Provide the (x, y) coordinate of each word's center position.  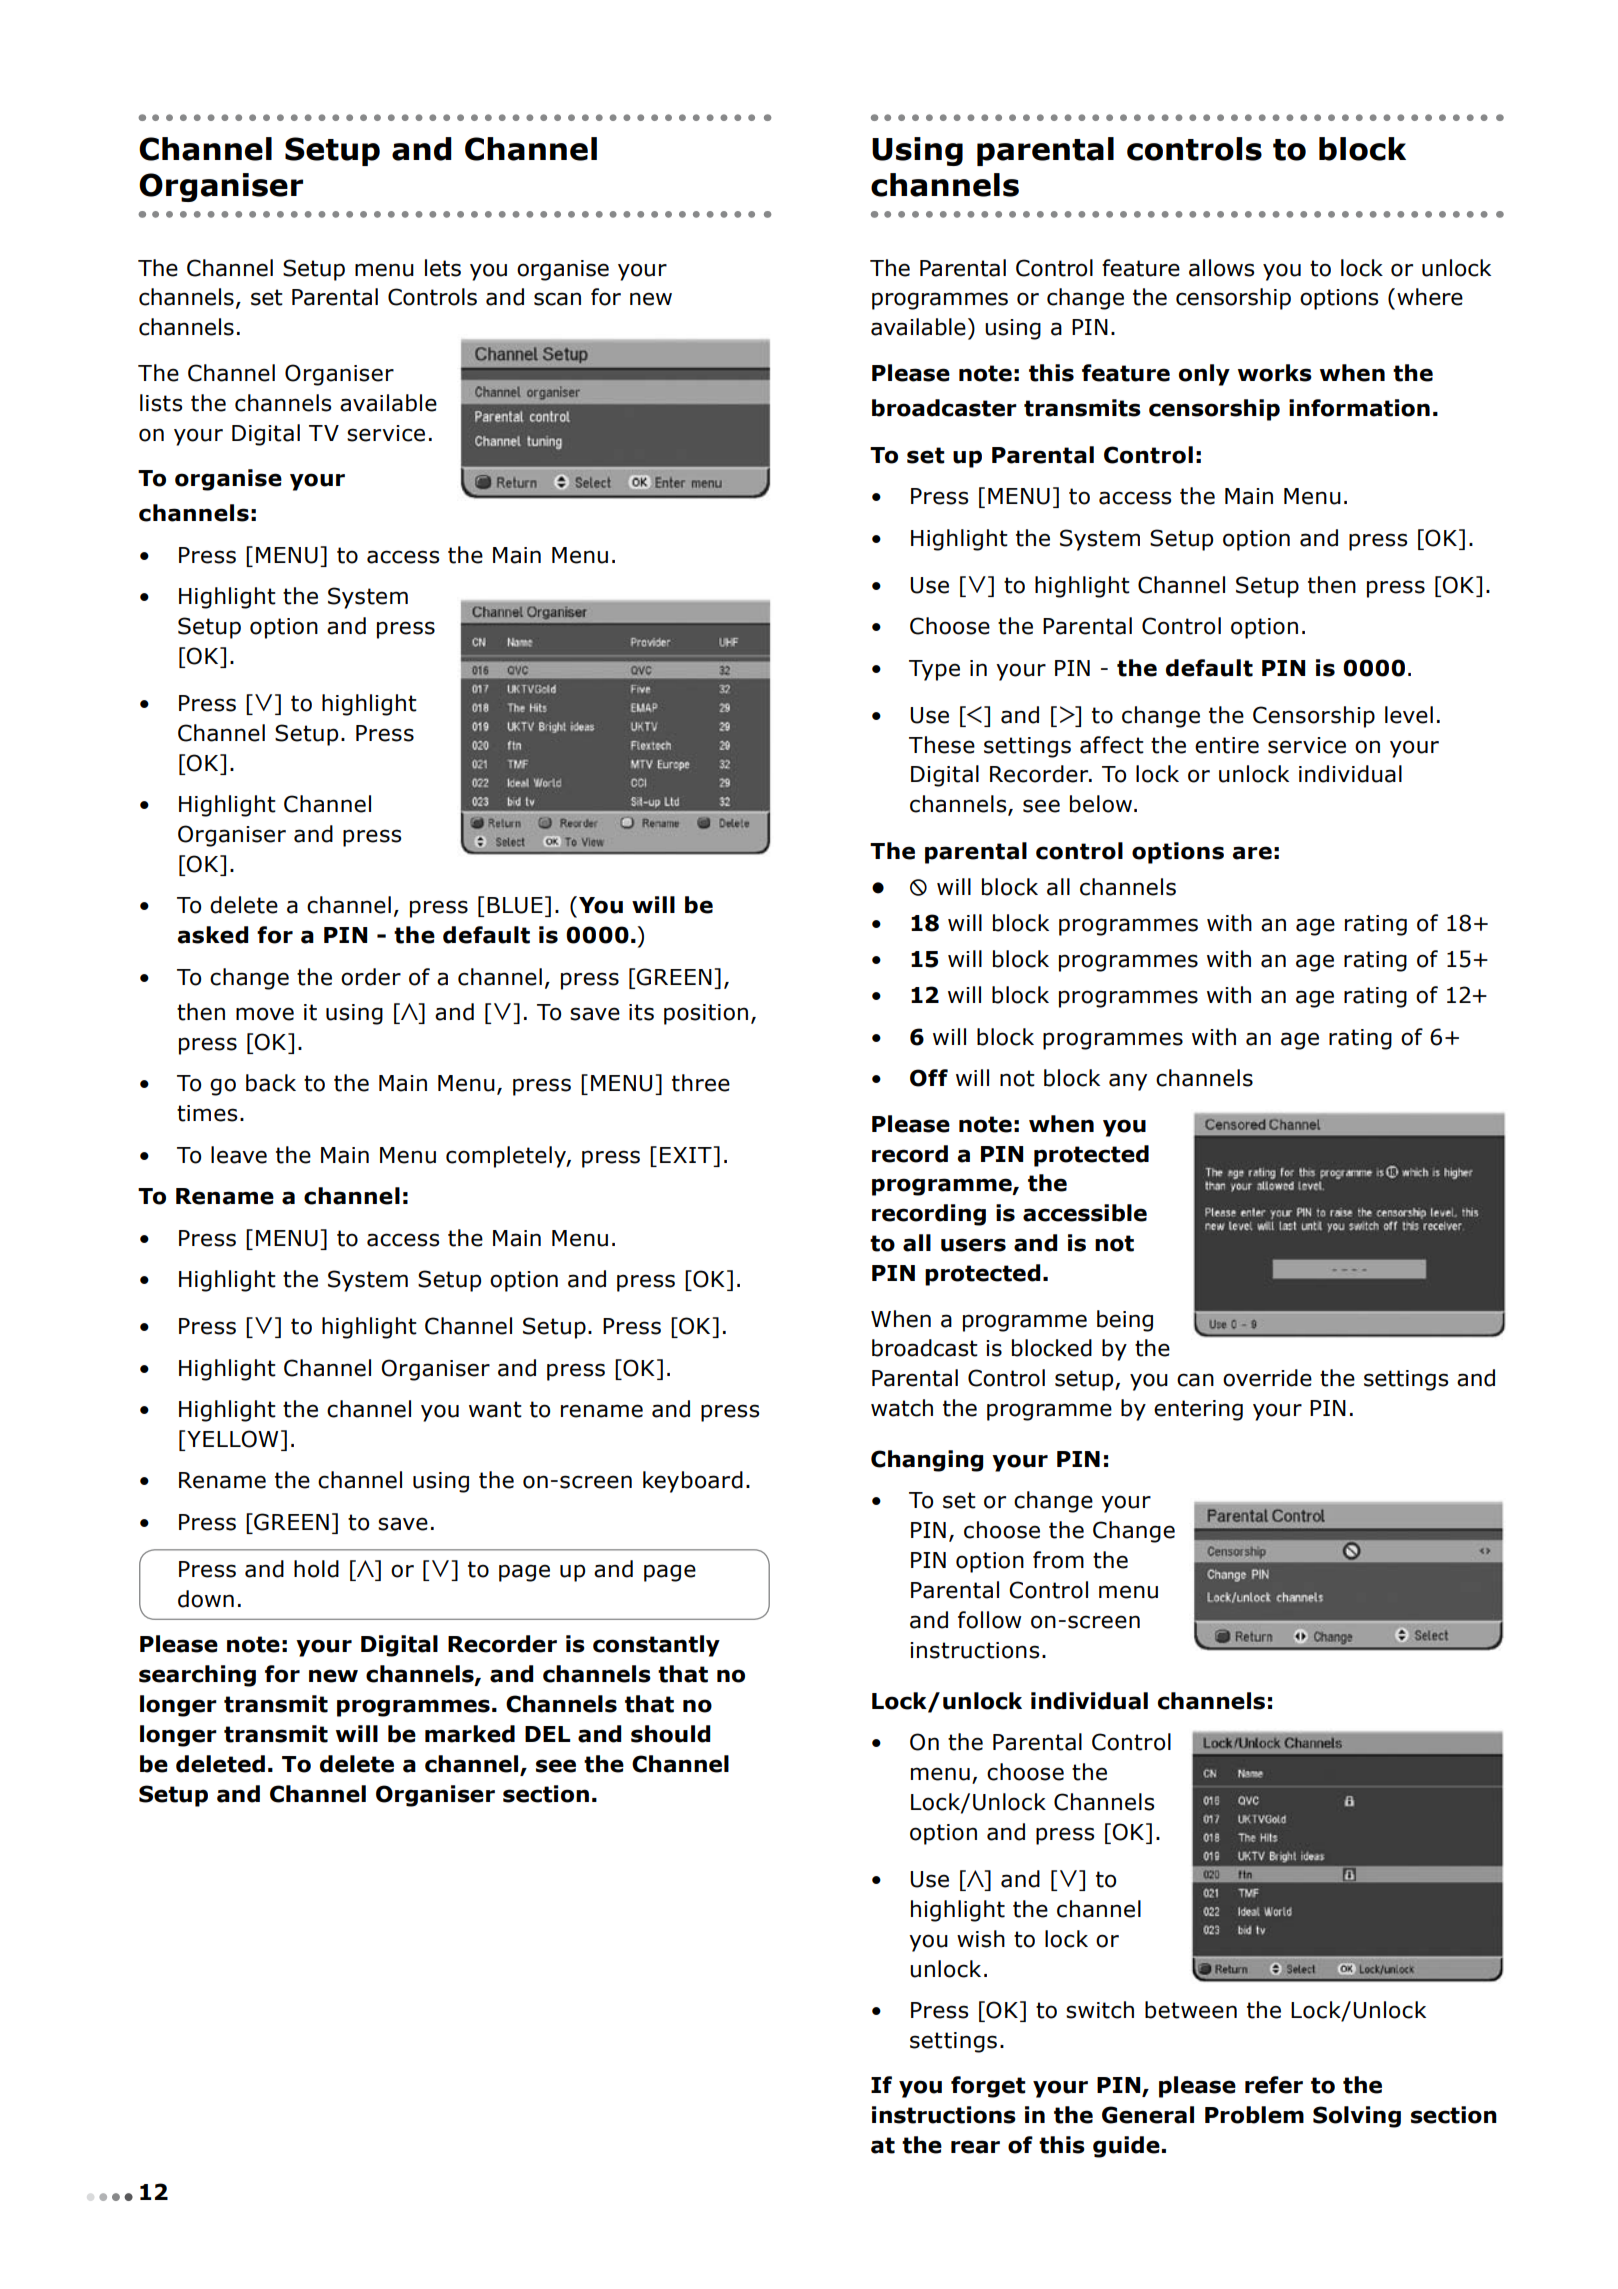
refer (1274, 2085)
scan (557, 299)
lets (443, 268)
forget (988, 2087)
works (1275, 373)
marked (470, 1734)
